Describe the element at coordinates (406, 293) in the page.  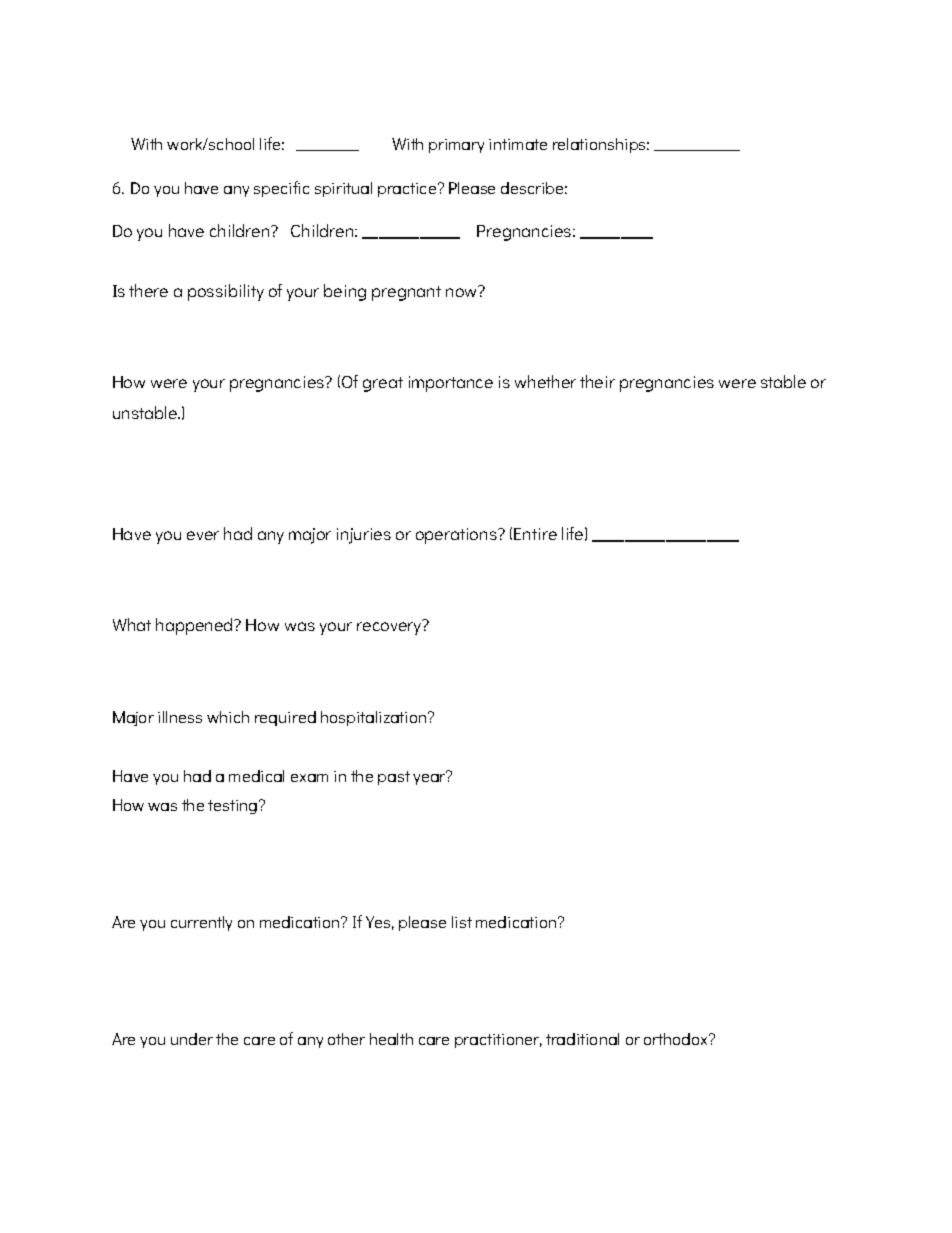
I see `pregnant` at that location.
